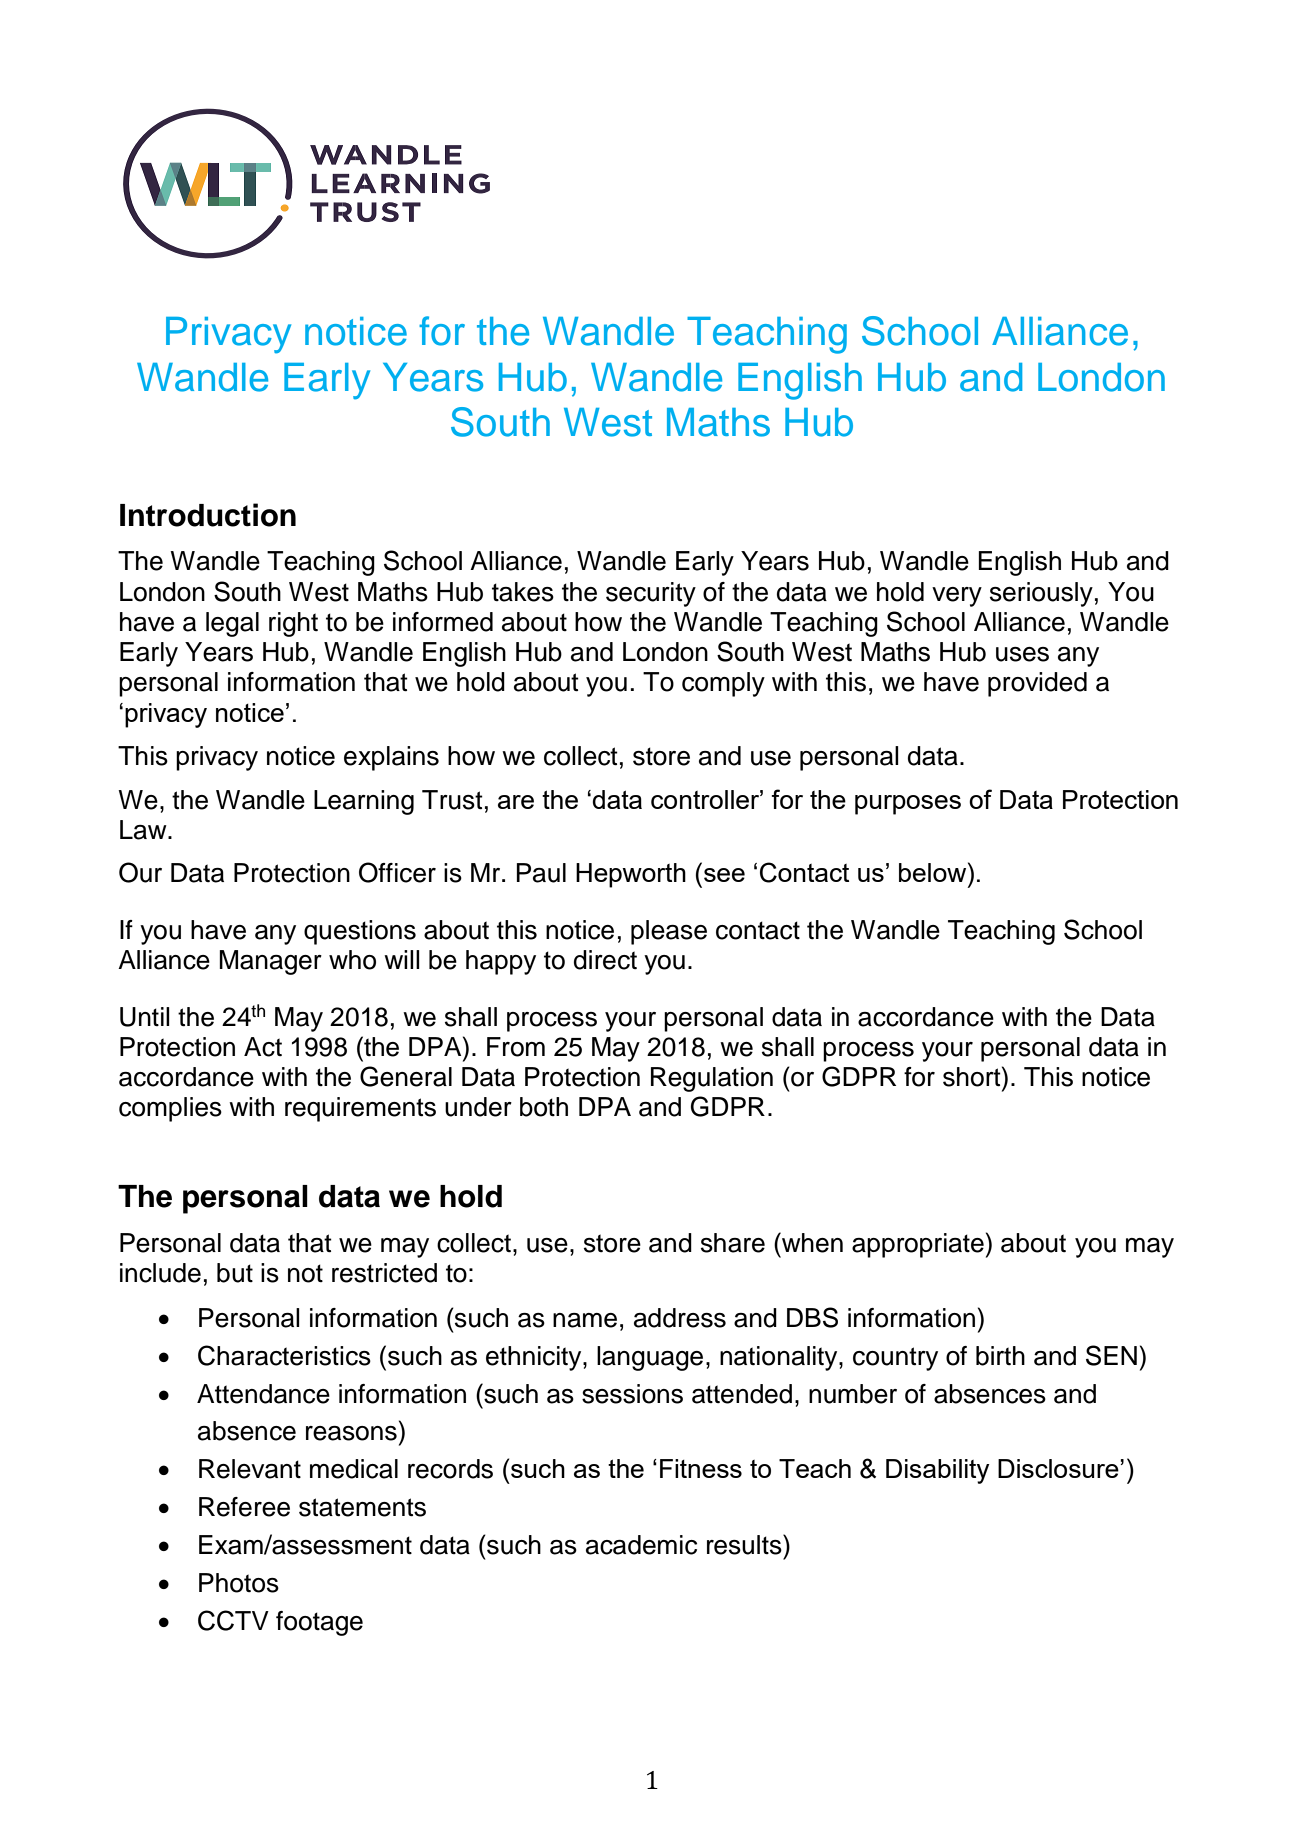 This page has height=1846, width=1304. Describe the element at coordinates (585, 1320) in the page. I see `name` at that location.
